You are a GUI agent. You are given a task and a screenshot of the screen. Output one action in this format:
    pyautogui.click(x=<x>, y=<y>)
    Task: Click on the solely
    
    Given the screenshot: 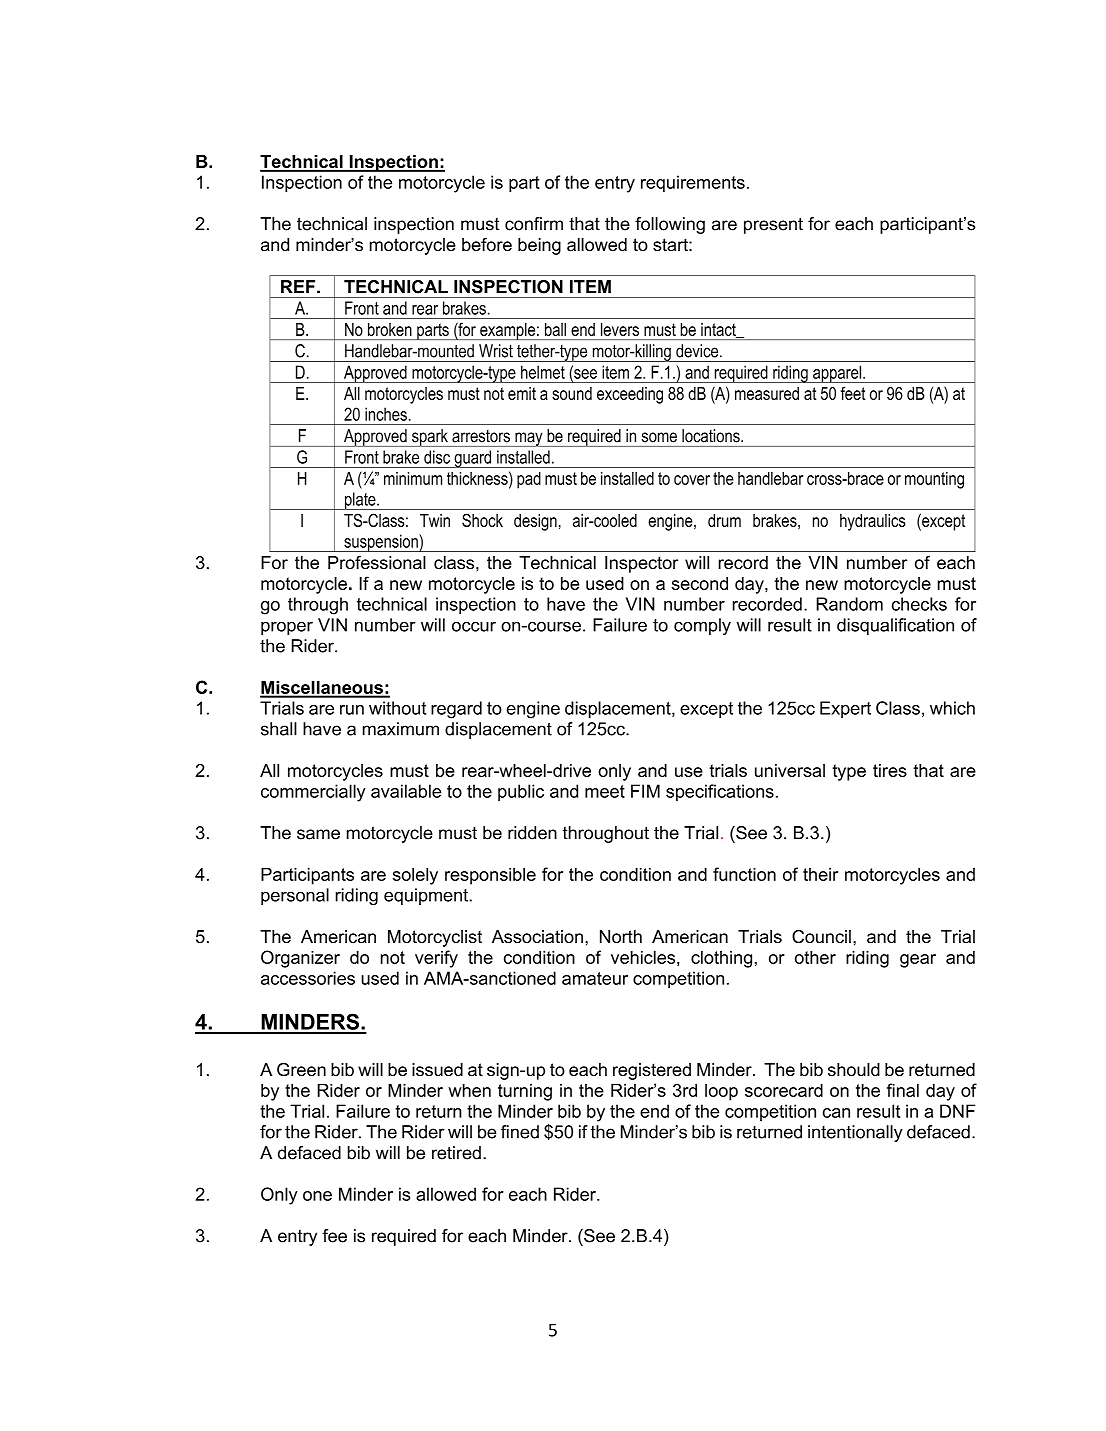 What is the action you would take?
    pyautogui.click(x=415, y=876)
